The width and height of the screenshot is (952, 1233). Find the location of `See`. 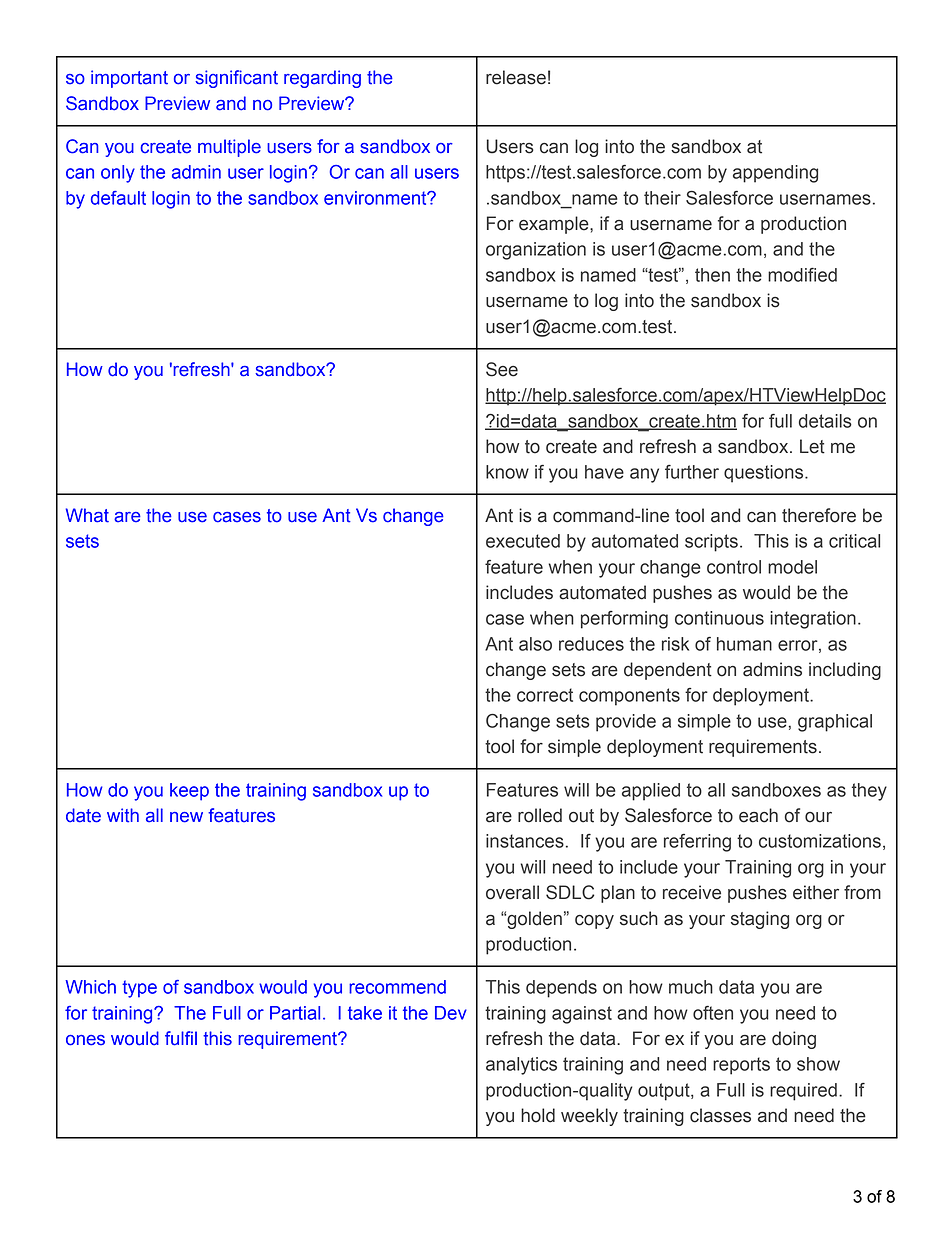

See is located at coordinates (502, 369).
